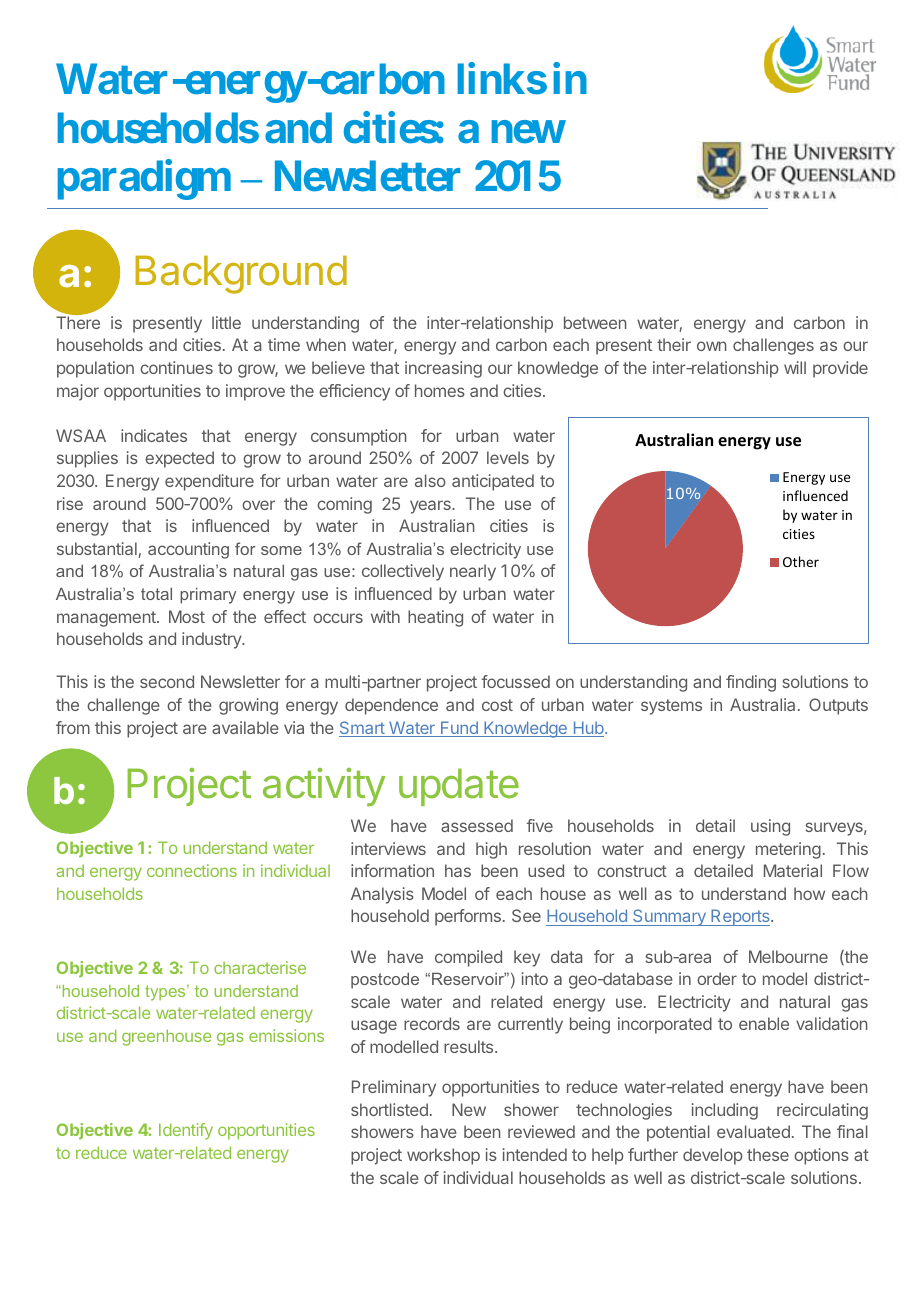 Image resolution: width=924 pixels, height=1308 pixels. What do you see at coordinates (144, 180) in the screenshot?
I see `paradigm` at bounding box center [144, 180].
